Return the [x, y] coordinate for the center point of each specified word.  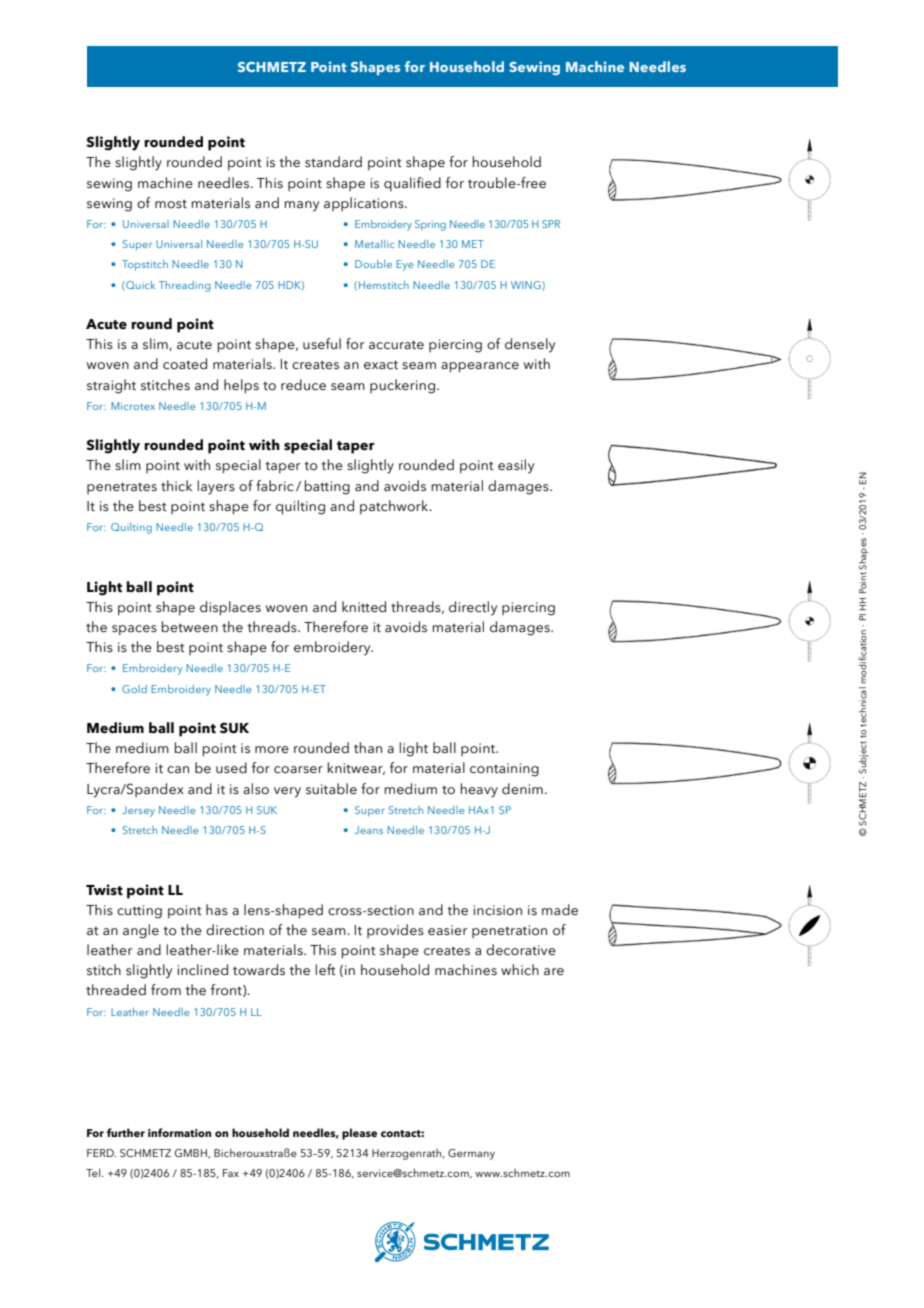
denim [522, 789]
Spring [430, 225]
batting [327, 487]
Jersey [138, 811]
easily [516, 466]
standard [333, 162]
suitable [331, 789]
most [171, 204]
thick [176, 486]
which [520, 969]
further [126, 1132]
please [359, 1134]
